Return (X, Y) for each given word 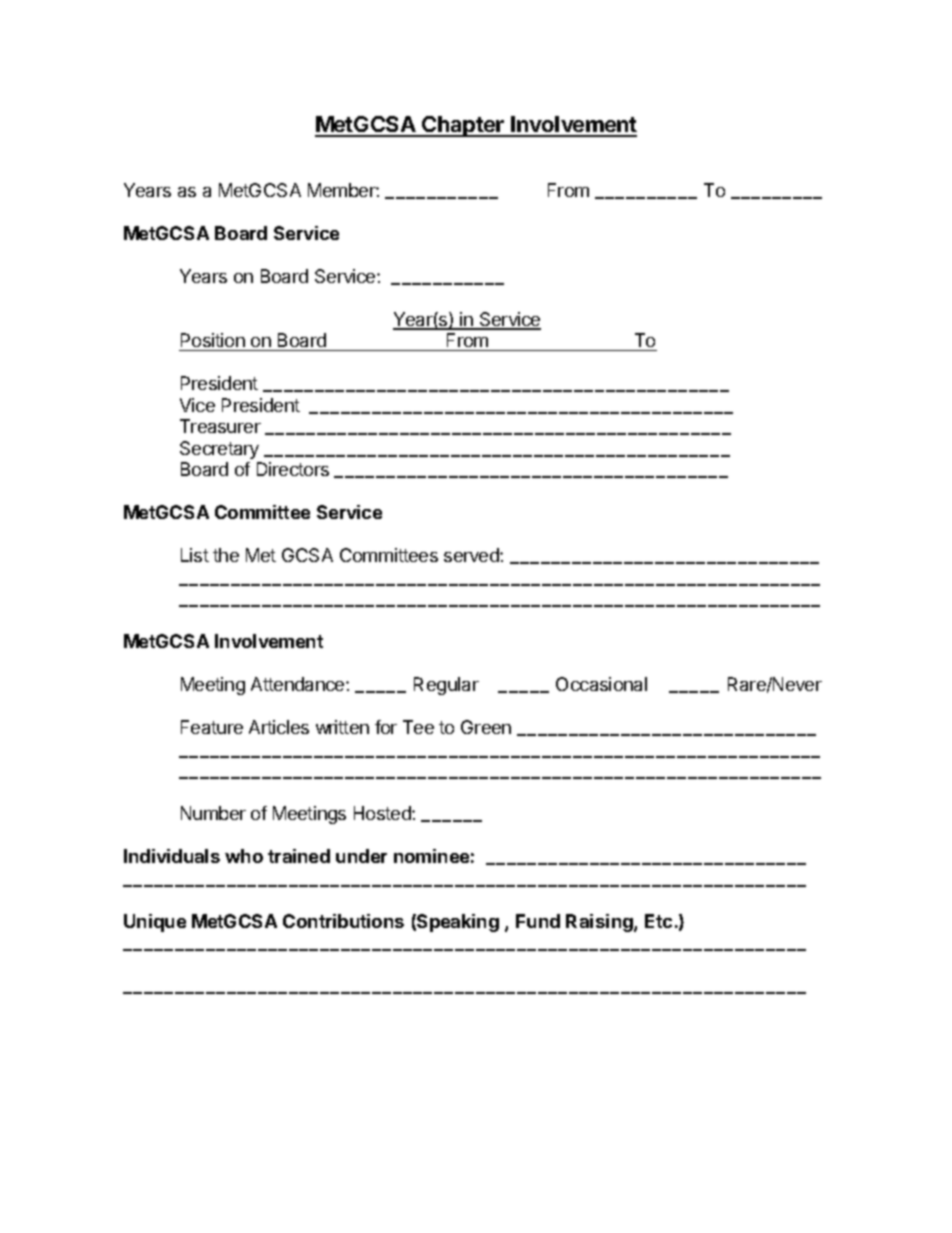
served (472, 555)
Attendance (299, 684)
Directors (293, 469)
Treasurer (220, 426)
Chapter (463, 126)
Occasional (601, 684)
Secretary (219, 450)
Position (213, 342)
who (244, 856)
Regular (446, 686)
